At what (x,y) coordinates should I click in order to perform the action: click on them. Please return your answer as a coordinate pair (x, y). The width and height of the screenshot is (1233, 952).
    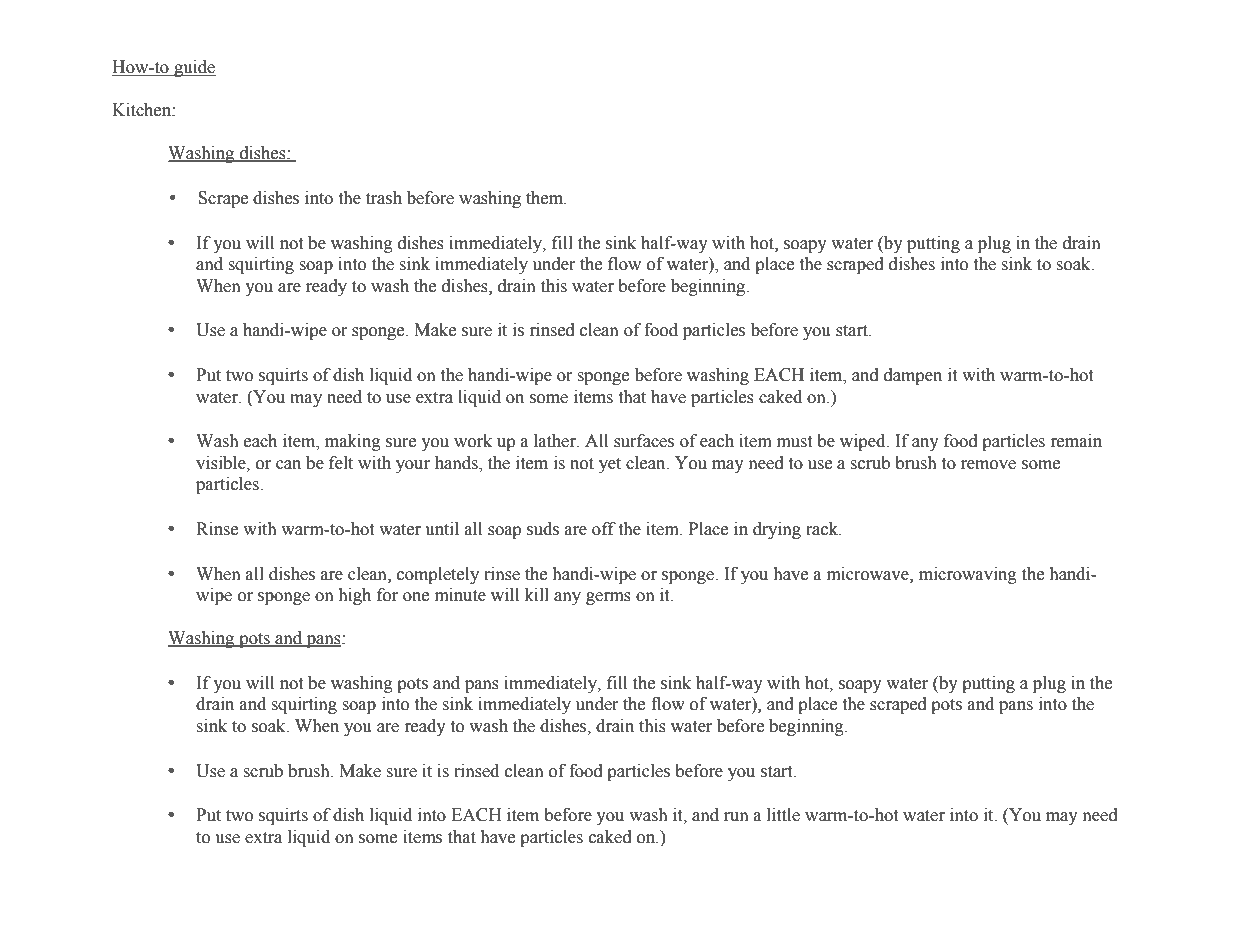
    Looking at the image, I should click on (546, 198).
